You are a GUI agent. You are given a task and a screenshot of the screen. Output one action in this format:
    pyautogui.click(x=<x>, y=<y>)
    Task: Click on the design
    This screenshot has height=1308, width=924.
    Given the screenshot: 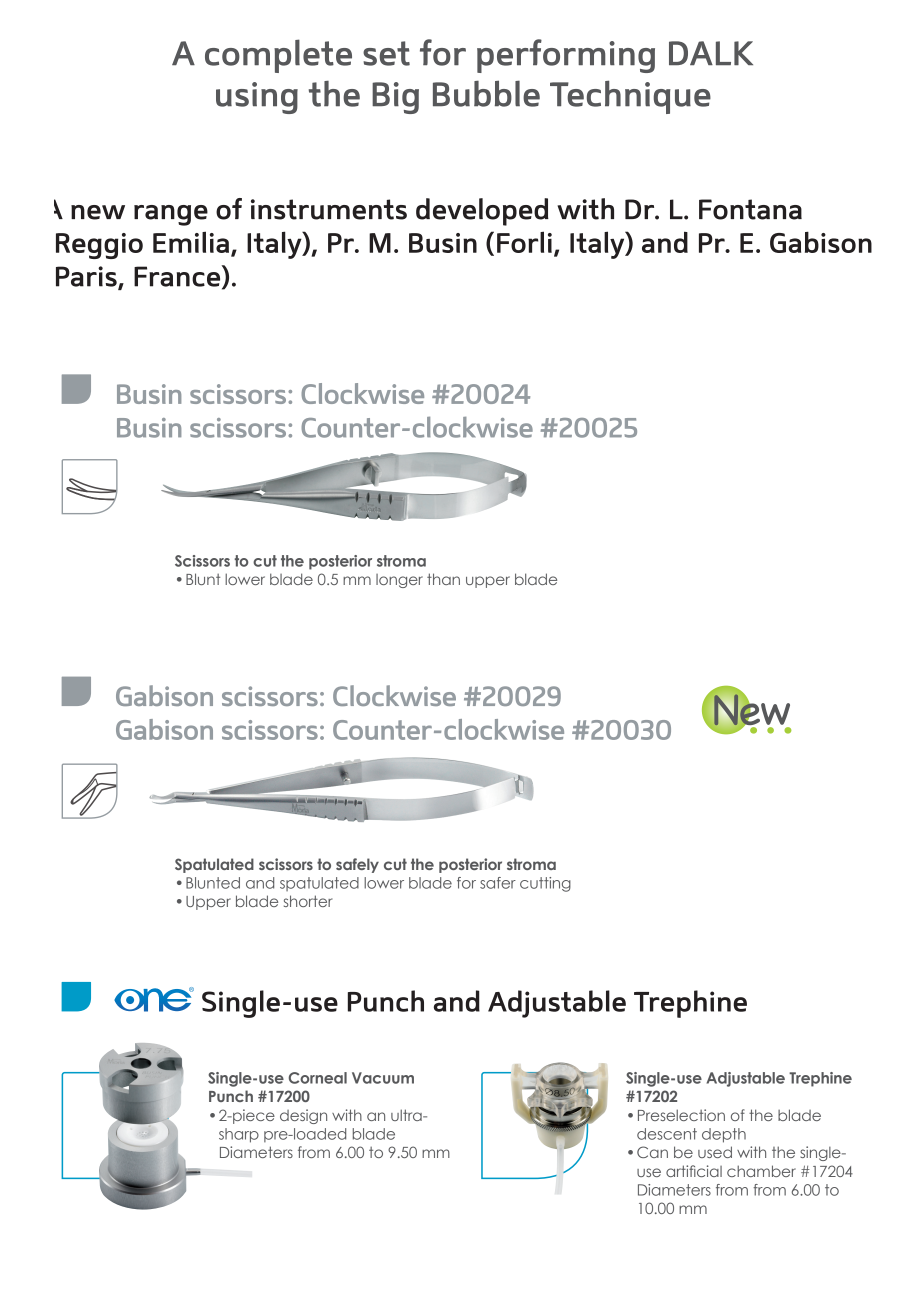 What is the action you would take?
    pyautogui.click(x=303, y=1116)
